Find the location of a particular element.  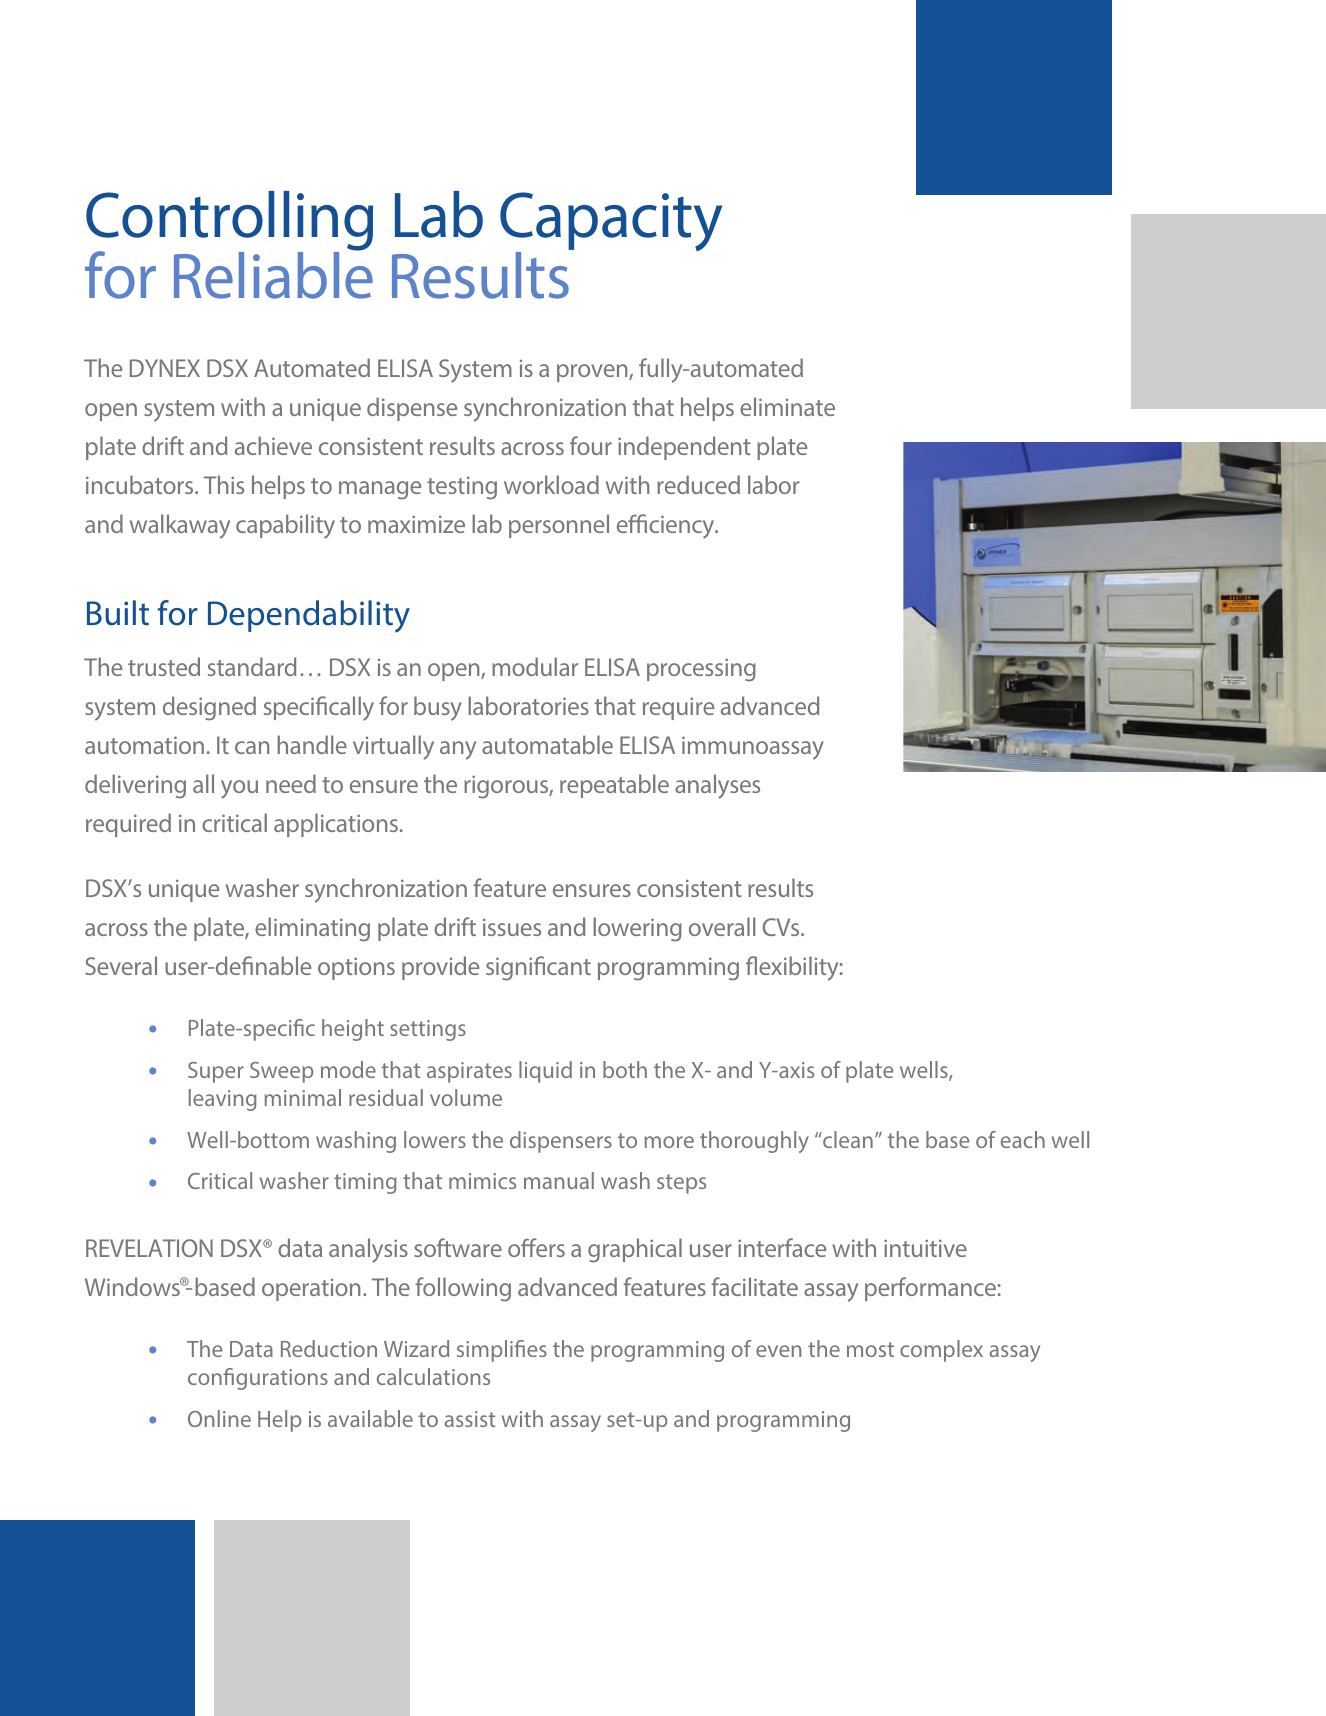

Online is located at coordinates (219, 1418).
